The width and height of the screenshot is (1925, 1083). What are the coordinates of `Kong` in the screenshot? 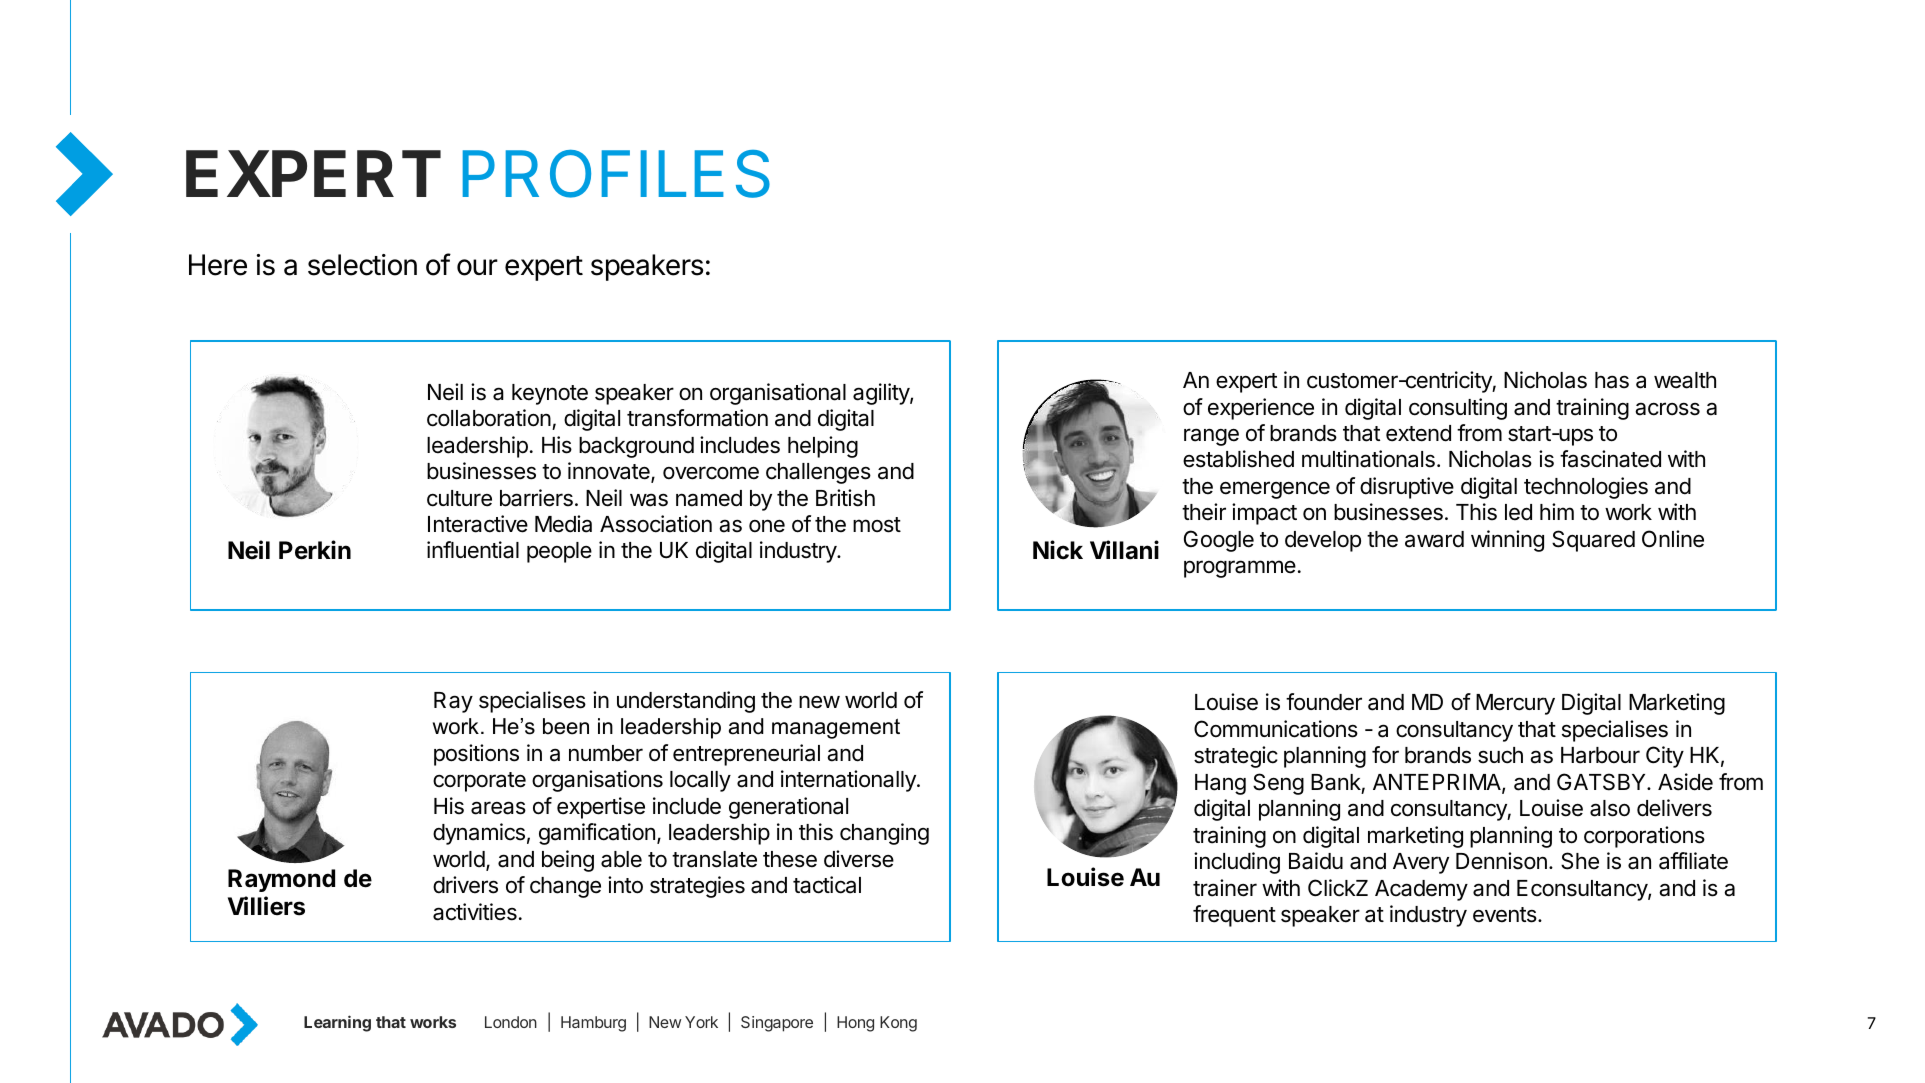 It's located at (898, 1024).
